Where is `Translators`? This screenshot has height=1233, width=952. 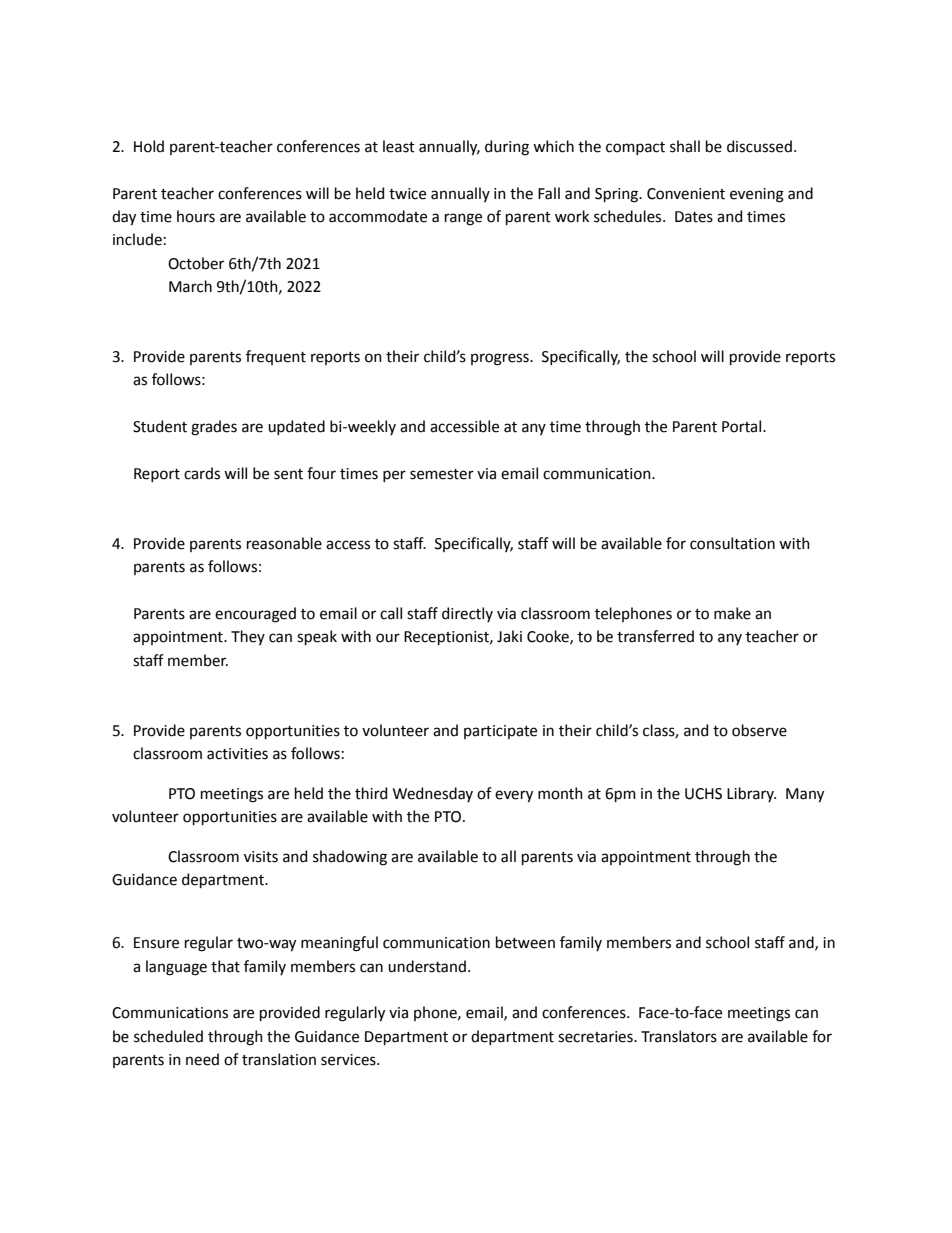 Translators is located at coordinates (679, 1036).
